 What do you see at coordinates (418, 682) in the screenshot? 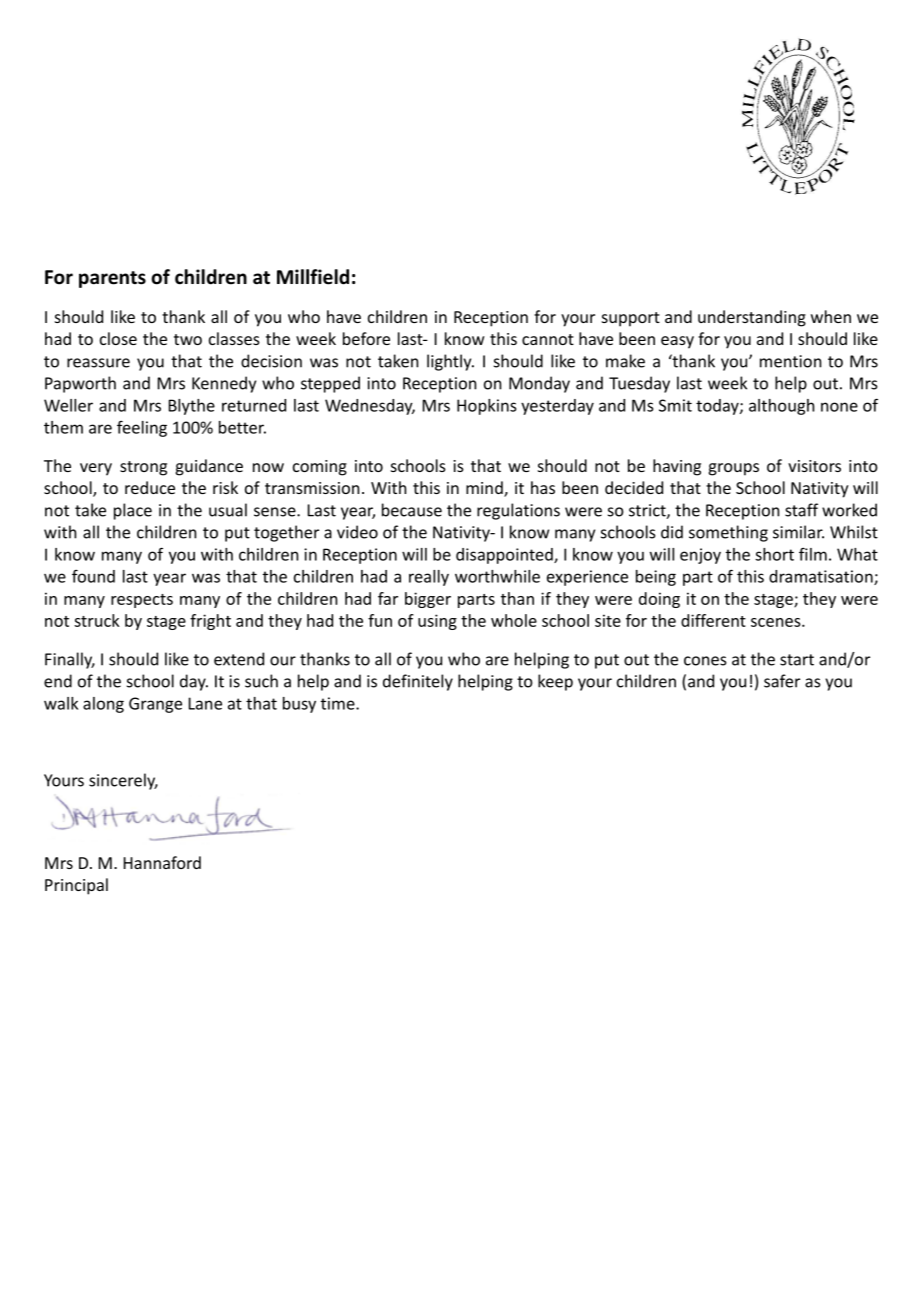
I see `definitely` at bounding box center [418, 682].
